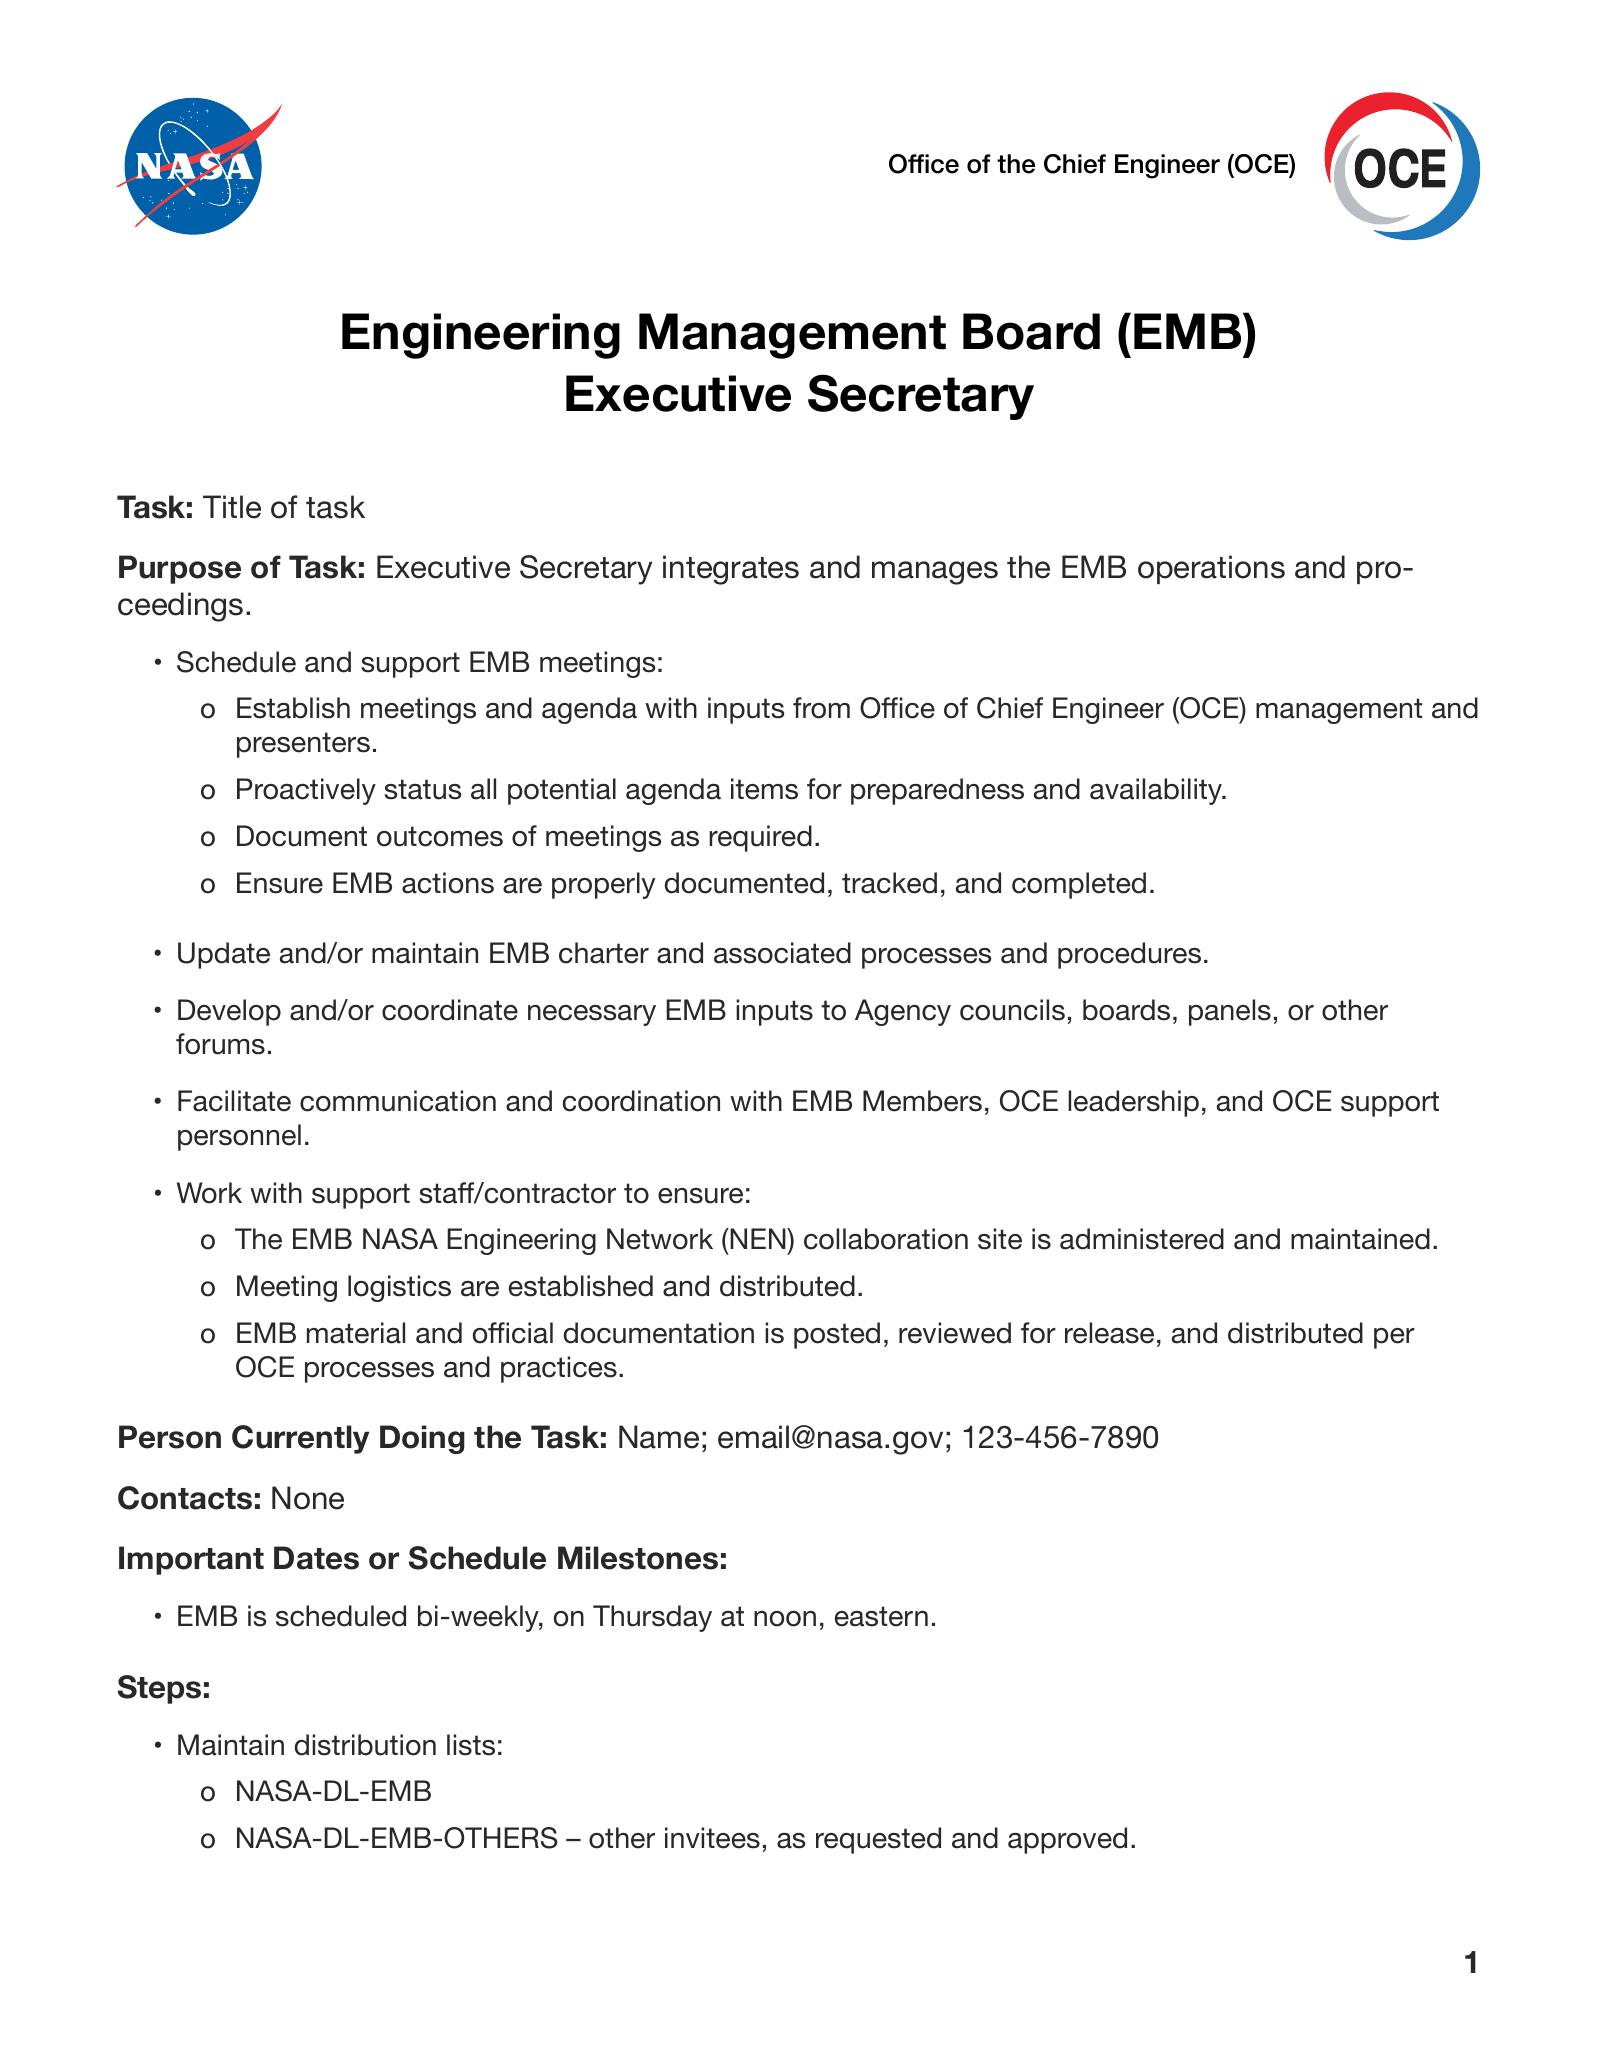 This page has height=2068, width=1598. Describe the element at coordinates (300, 1439) in the page. I see `Currently` at that location.
